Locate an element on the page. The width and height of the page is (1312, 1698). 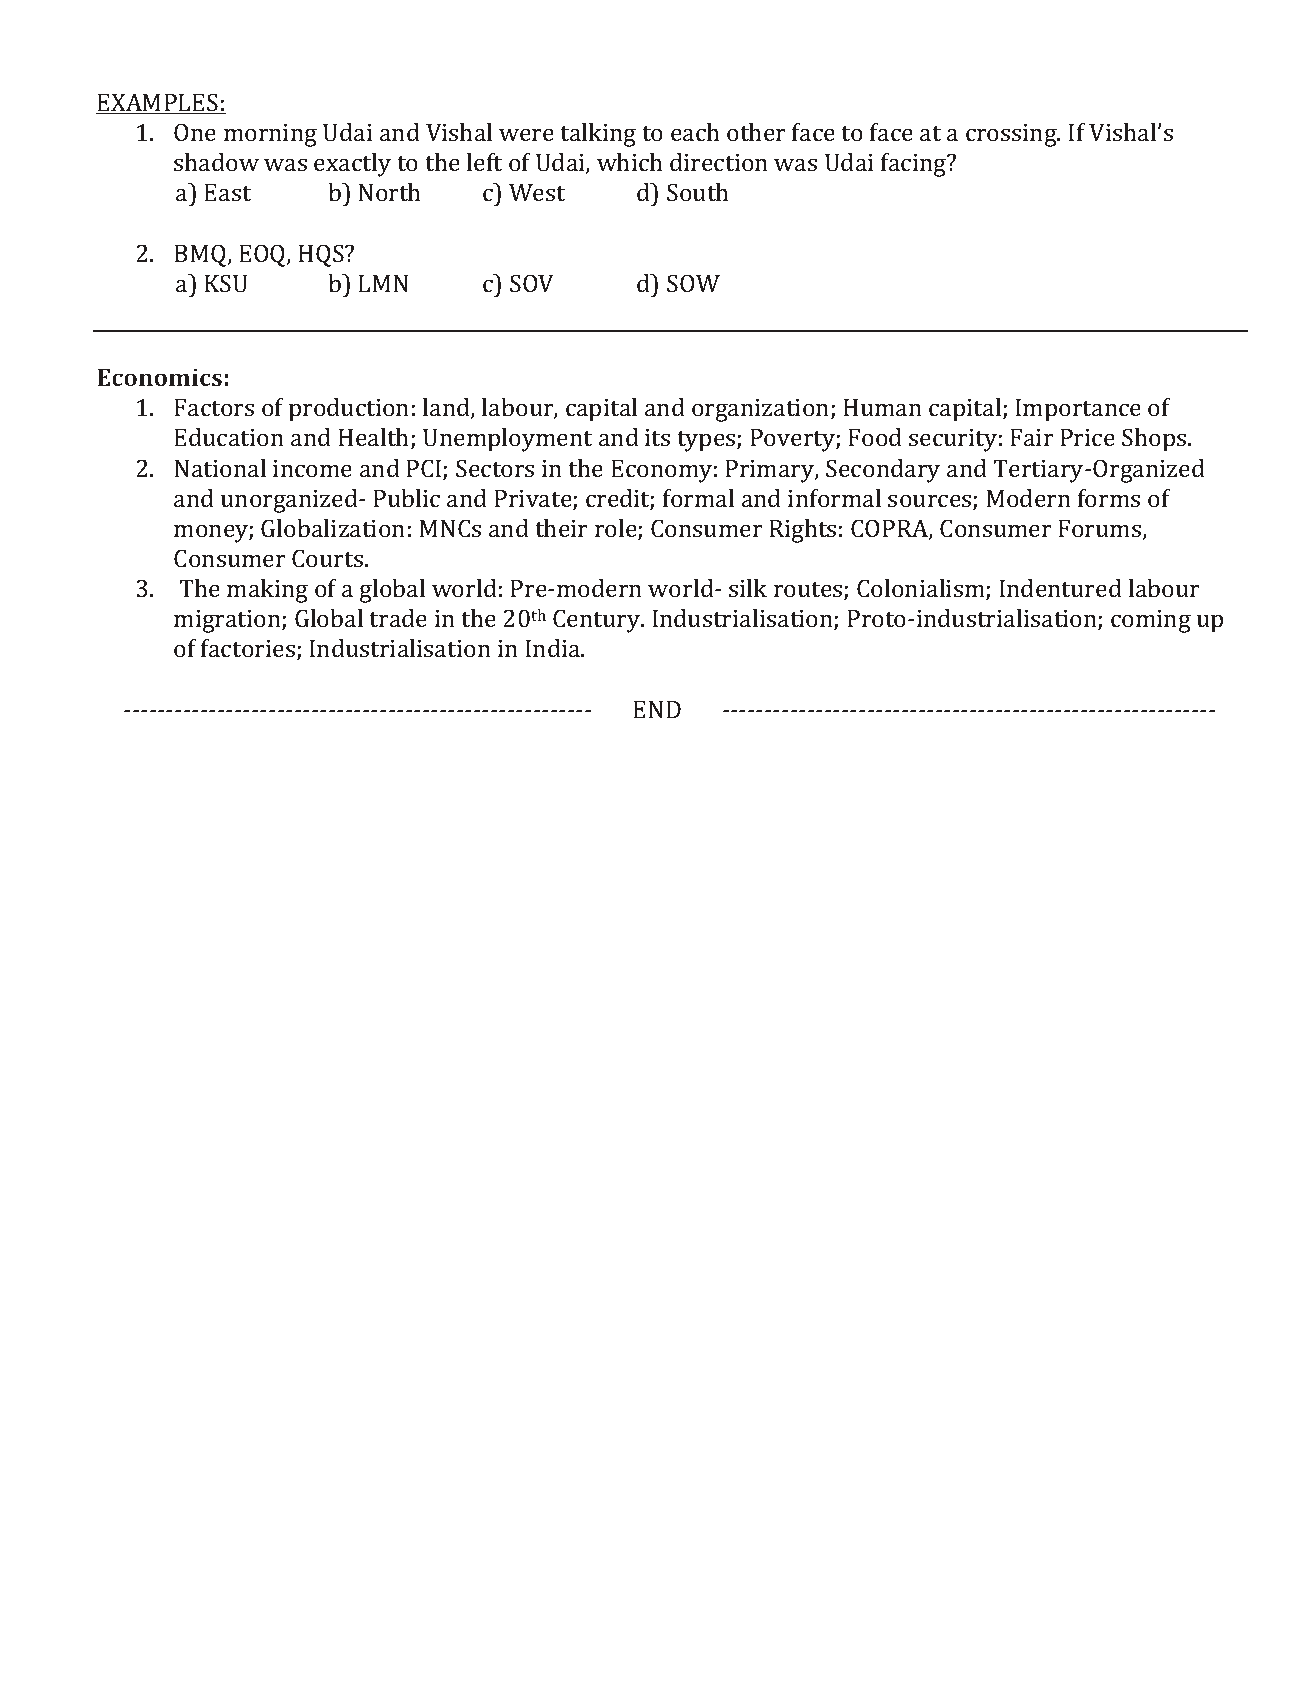
HQS is located at coordinates (322, 255).
